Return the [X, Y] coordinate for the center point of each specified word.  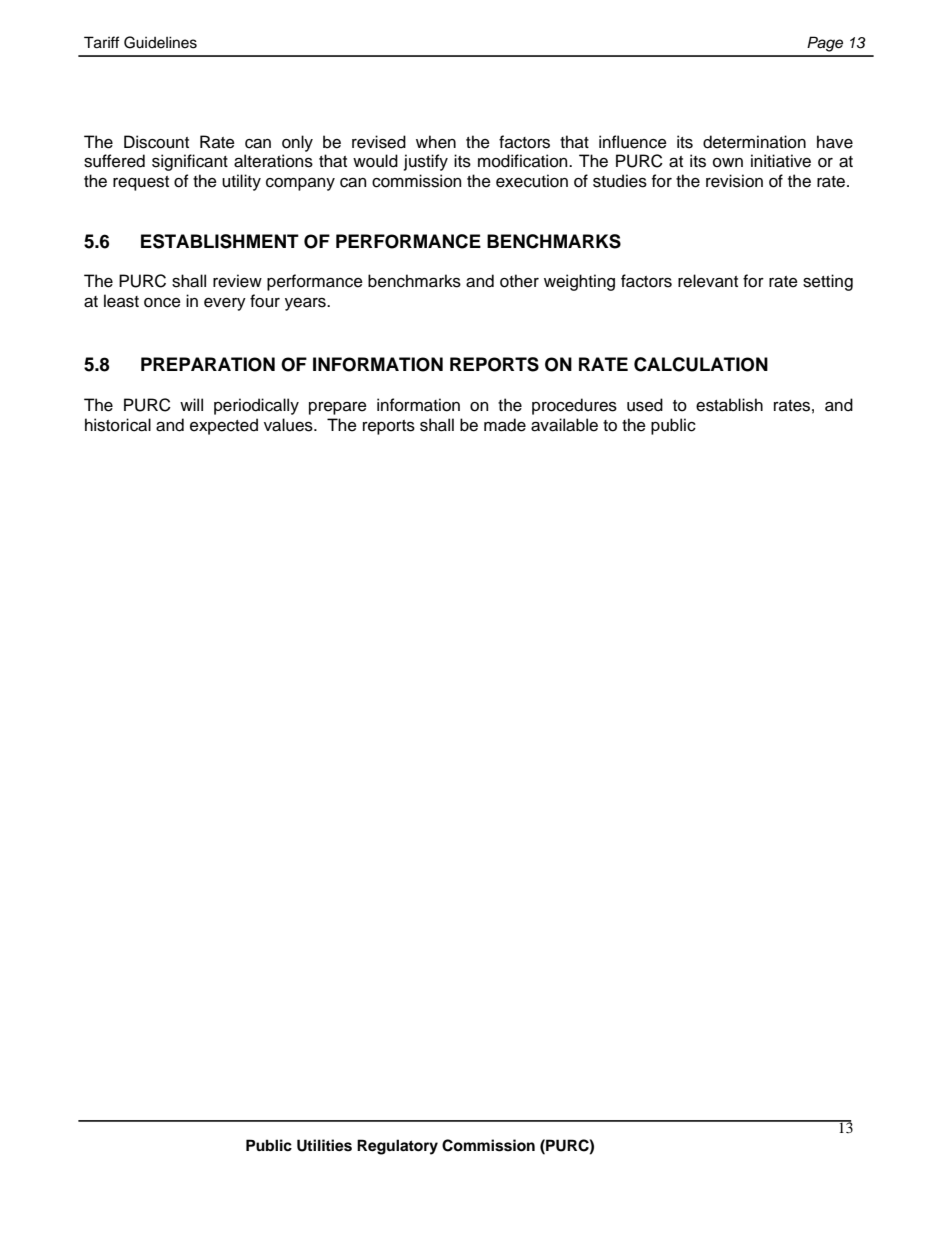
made [505, 425]
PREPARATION [208, 364]
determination [754, 142]
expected [224, 426]
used [645, 405]
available [564, 425]
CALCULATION [701, 364]
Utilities [324, 1145]
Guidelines [160, 42]
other [519, 281]
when [436, 142]
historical [118, 425]
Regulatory [397, 1147]
